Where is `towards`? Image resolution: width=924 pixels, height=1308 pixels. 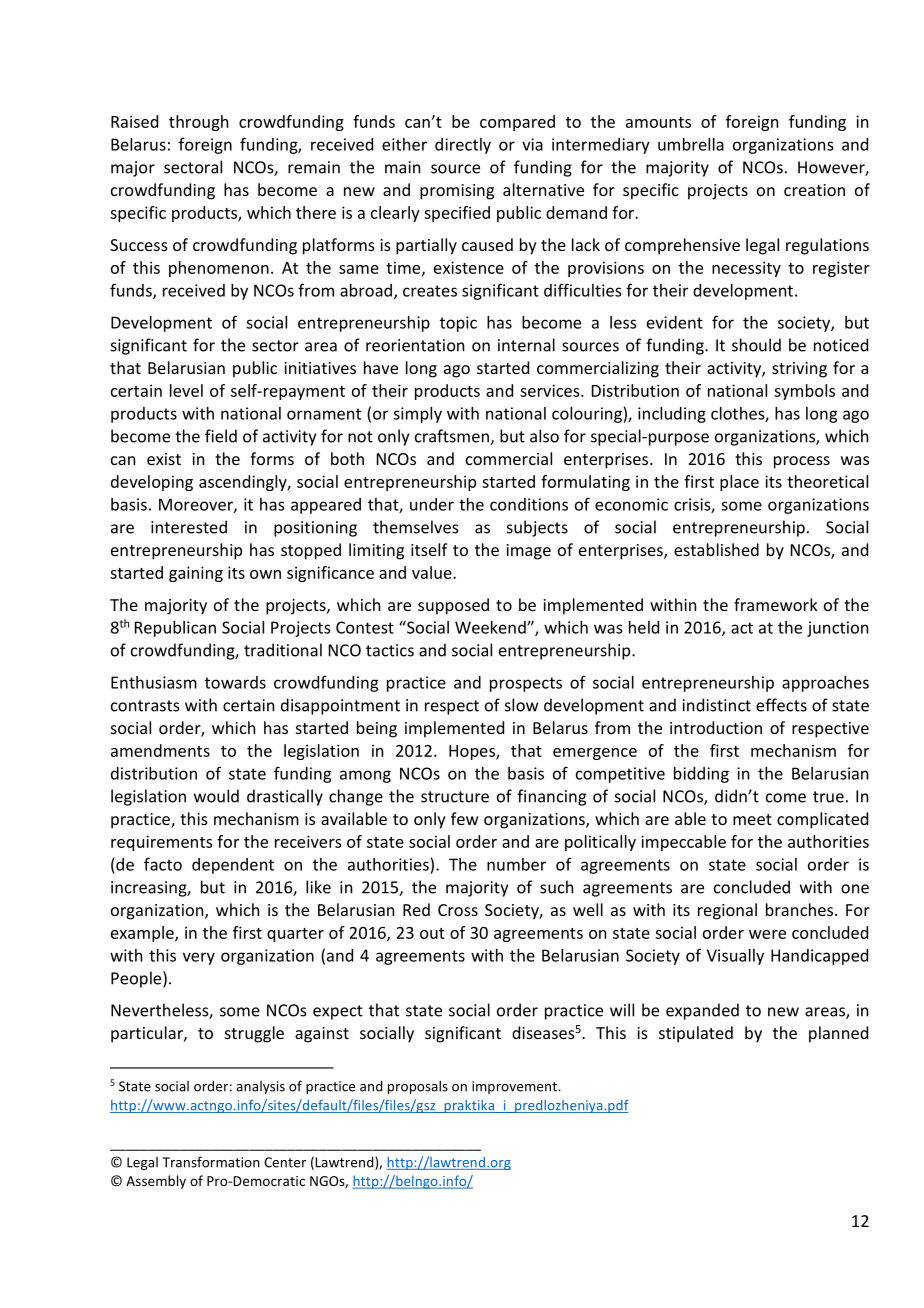 towards is located at coordinates (235, 682).
